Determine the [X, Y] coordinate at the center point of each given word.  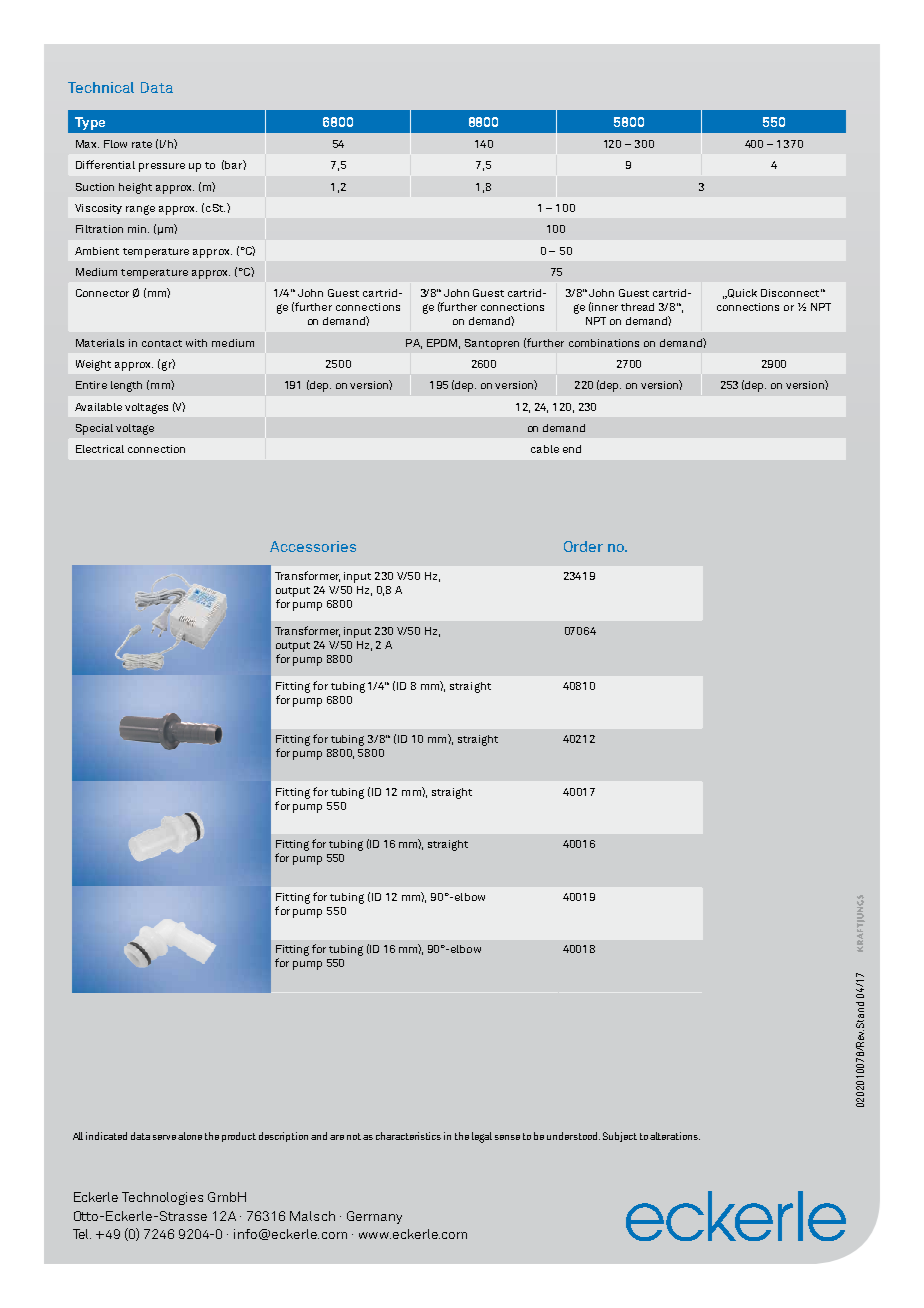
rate [142, 144]
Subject [620, 1137]
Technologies [162, 1198]
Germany [374, 1217]
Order [583, 546]
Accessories [313, 546]
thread [637, 307]
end [572, 449]
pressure [162, 167]
